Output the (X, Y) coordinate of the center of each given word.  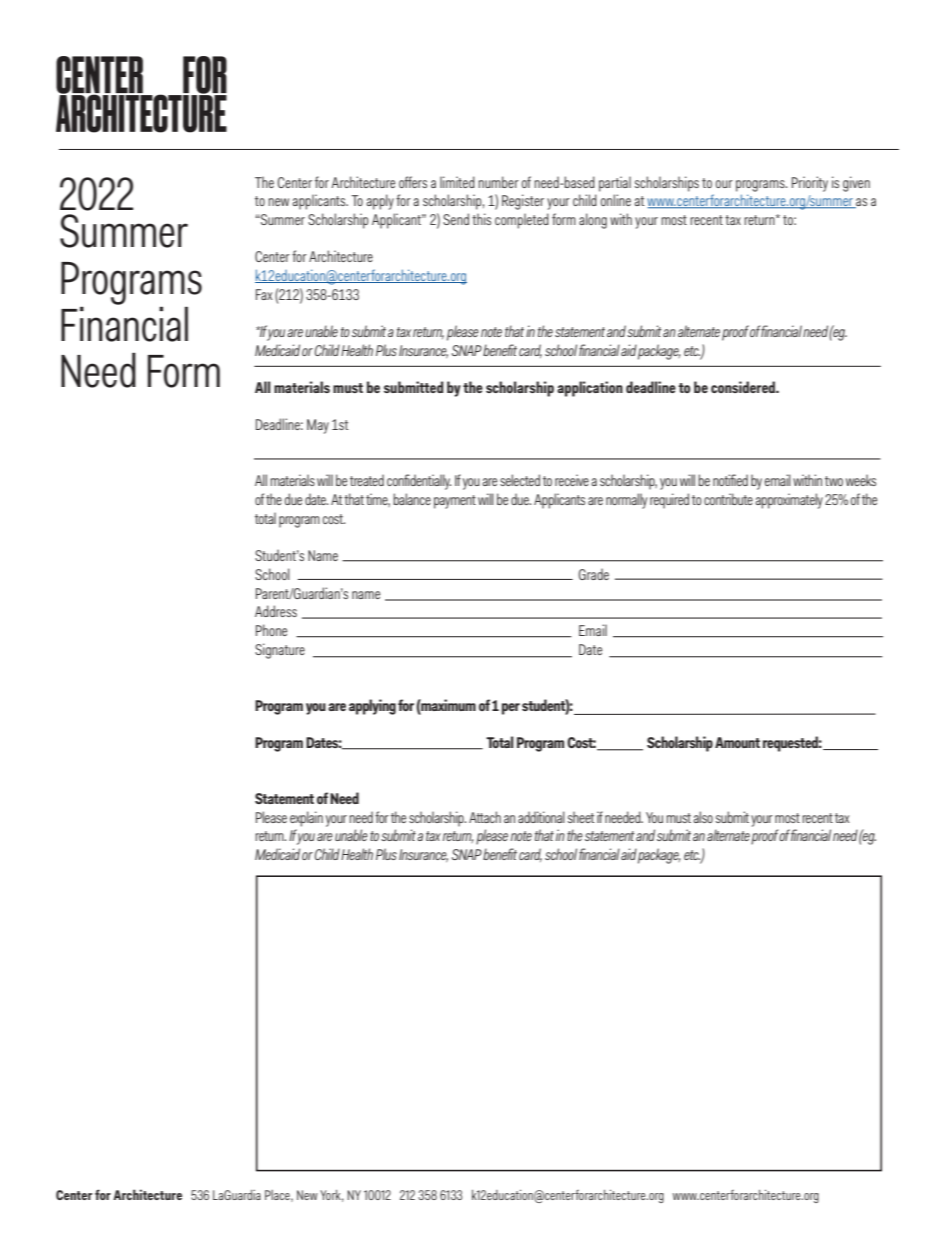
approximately (789, 501)
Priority (810, 184)
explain (306, 819)
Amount (737, 742)
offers (413, 182)
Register (523, 202)
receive (572, 480)
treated (367, 480)
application (590, 389)
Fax (264, 294)
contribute (728, 499)
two (834, 481)
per (511, 709)
